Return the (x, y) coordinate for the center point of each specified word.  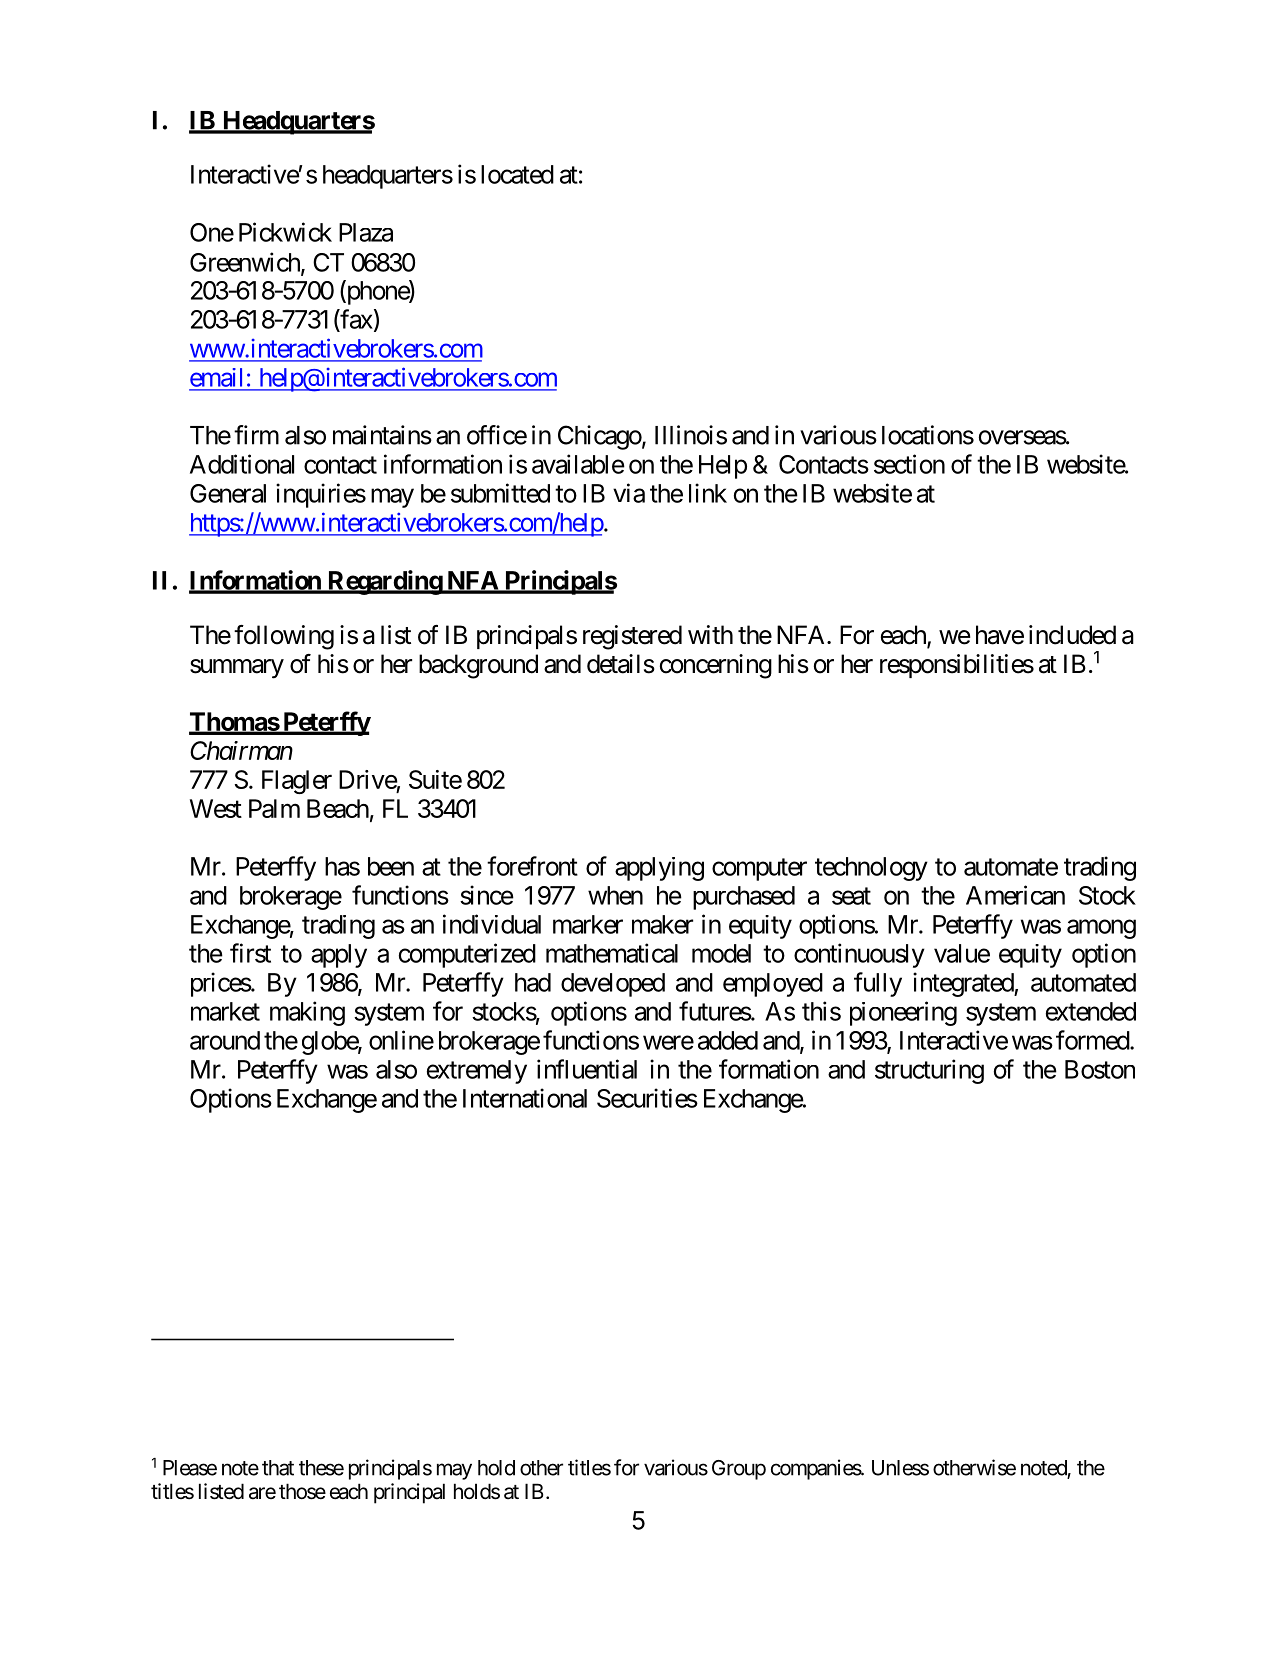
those (302, 1491)
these (321, 1468)
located (517, 174)
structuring (929, 1071)
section (909, 464)
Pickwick (285, 232)
